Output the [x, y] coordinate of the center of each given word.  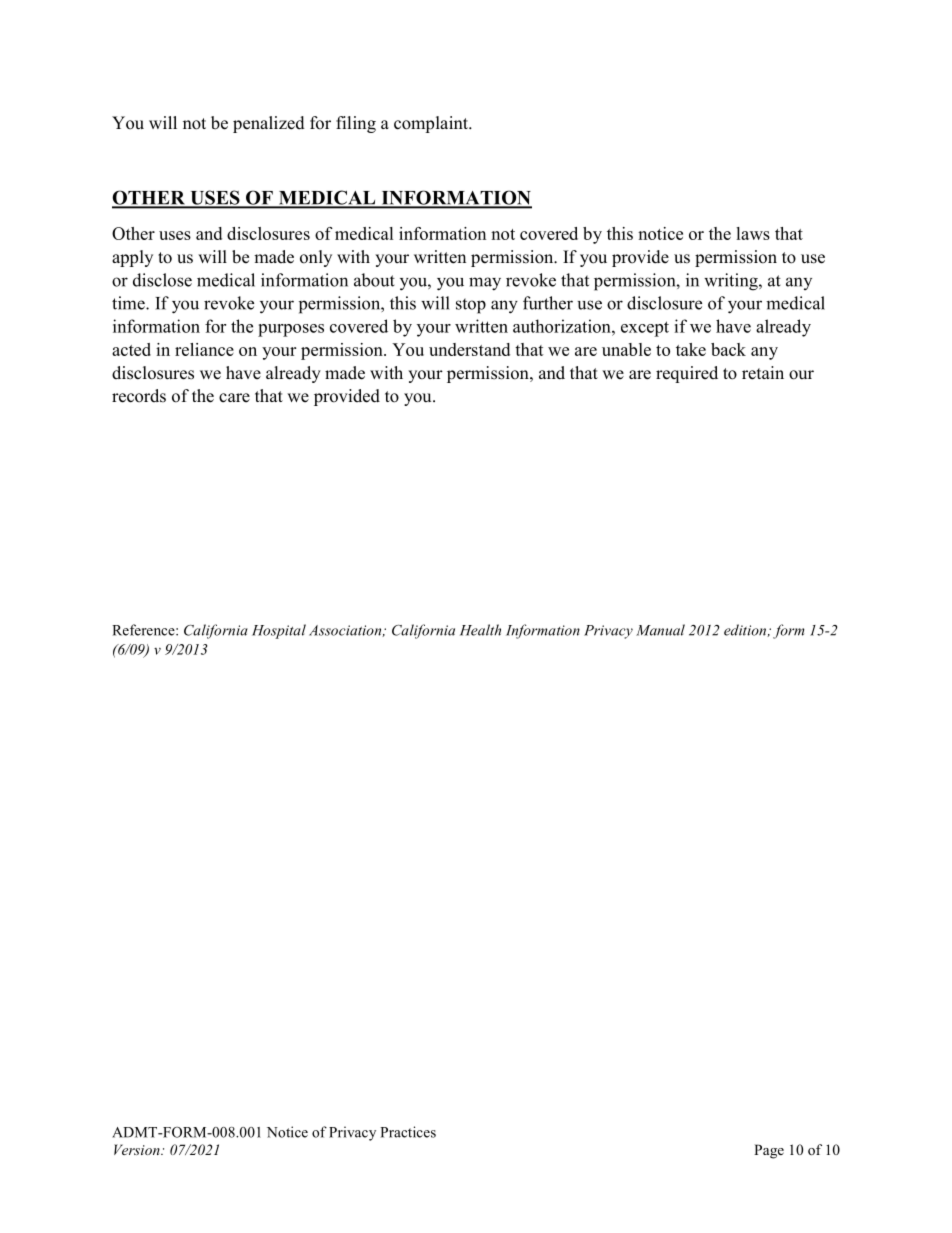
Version [138, 1149]
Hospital [279, 631]
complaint [432, 124]
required [687, 374]
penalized [269, 124]
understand [469, 349]
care [234, 398]
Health [480, 630]
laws [753, 233]
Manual [660, 630]
